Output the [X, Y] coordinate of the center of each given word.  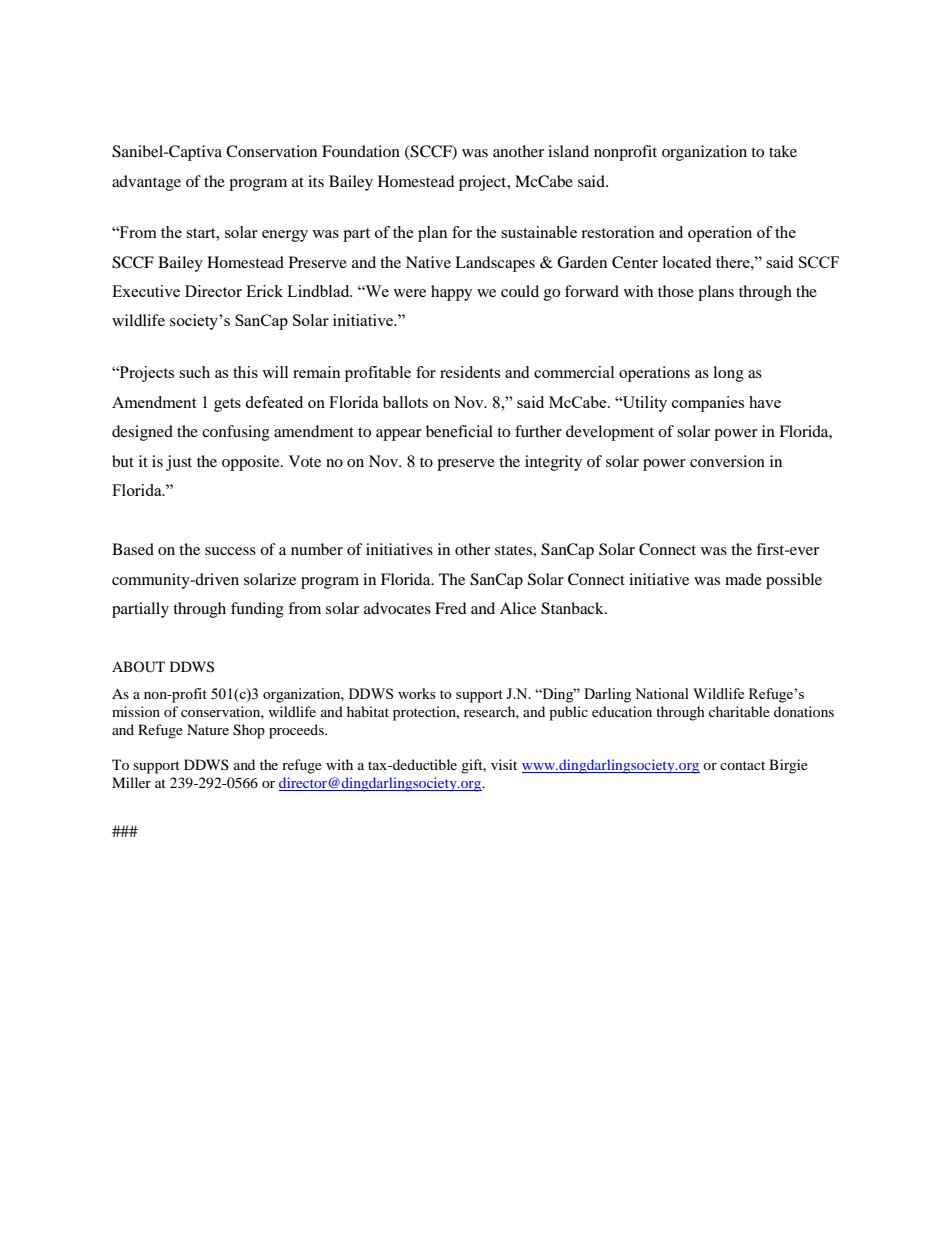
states [514, 550]
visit [504, 764]
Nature [208, 729]
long [728, 374]
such [194, 372]
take [783, 151]
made [743, 579]
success [230, 551]
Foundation [361, 151]
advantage [146, 183]
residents [470, 372]
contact [742, 765]
